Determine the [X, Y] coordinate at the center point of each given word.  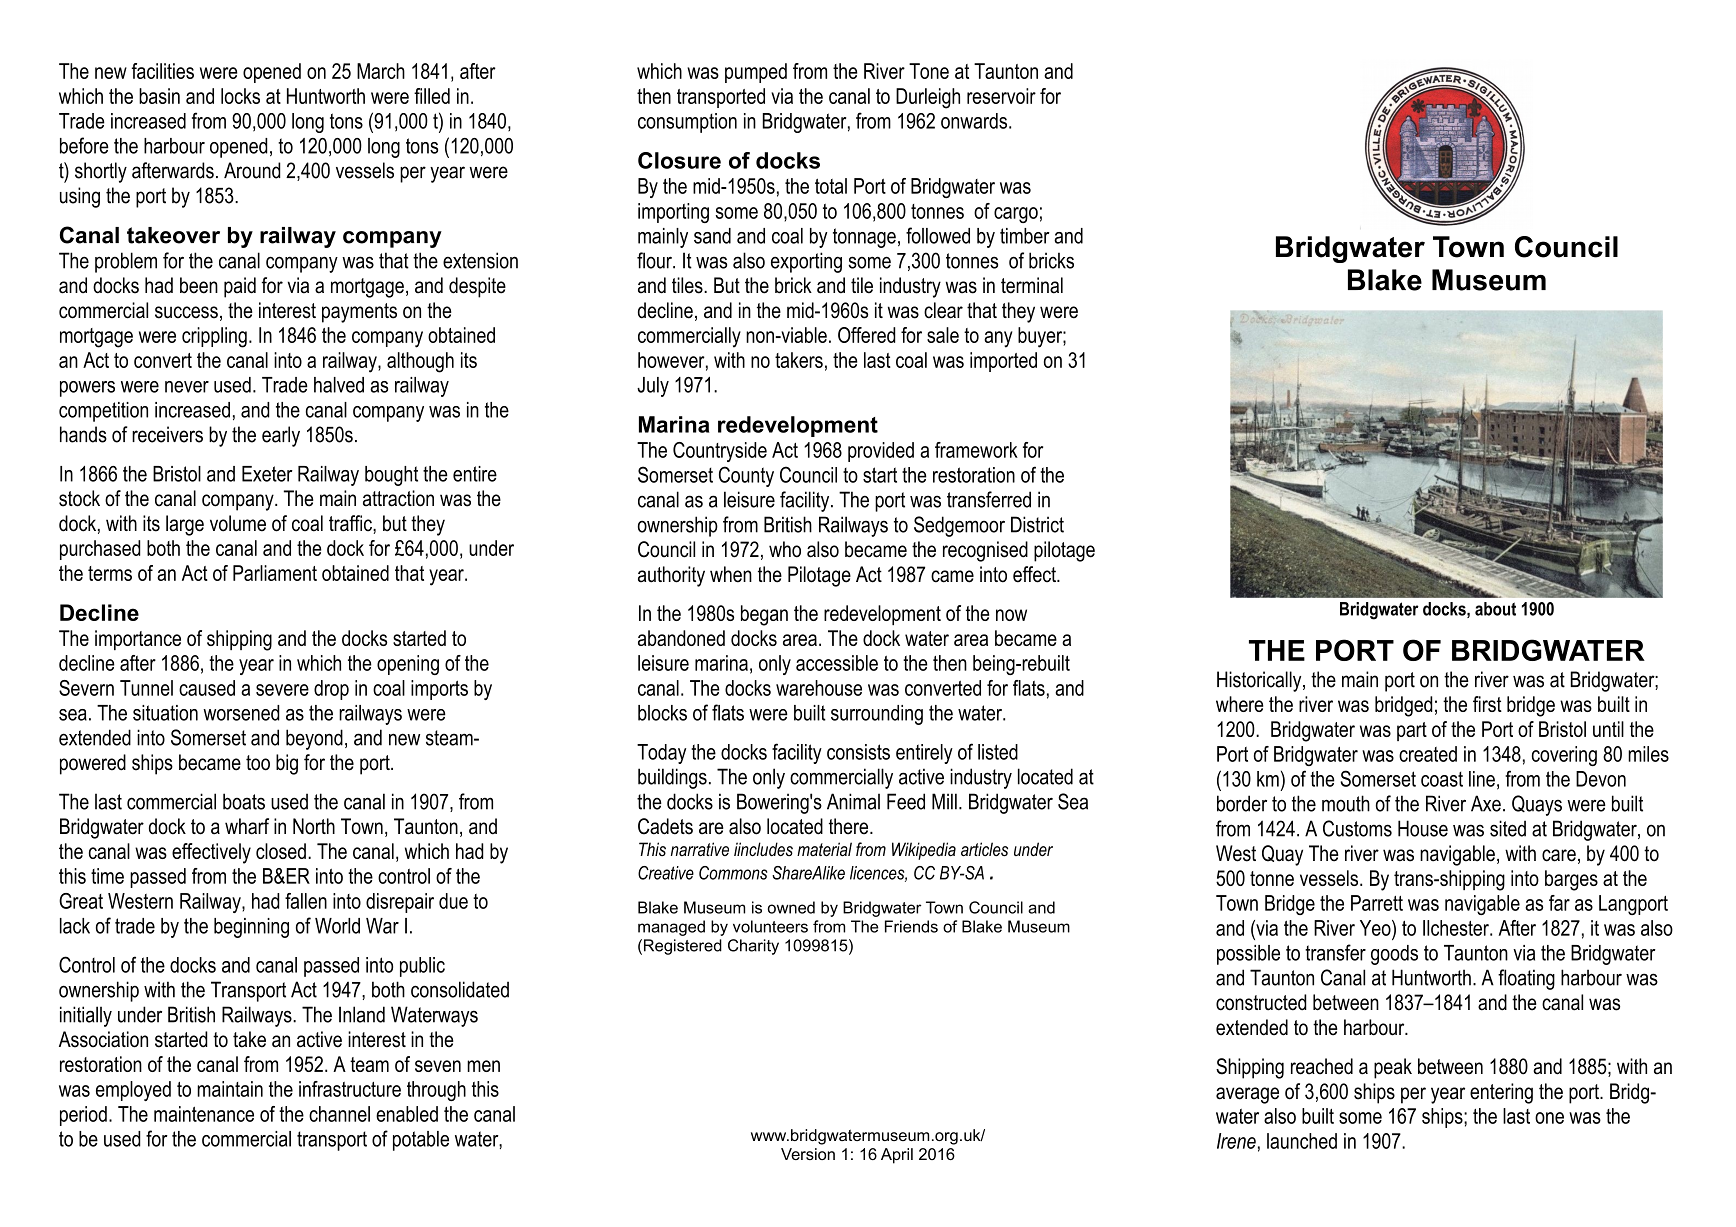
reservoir [1001, 96]
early [281, 436]
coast [1442, 779]
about [1495, 609]
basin [159, 96]
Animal [853, 801]
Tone [929, 71]
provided [881, 452]
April [897, 1156]
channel [339, 1114]
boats [244, 801]
